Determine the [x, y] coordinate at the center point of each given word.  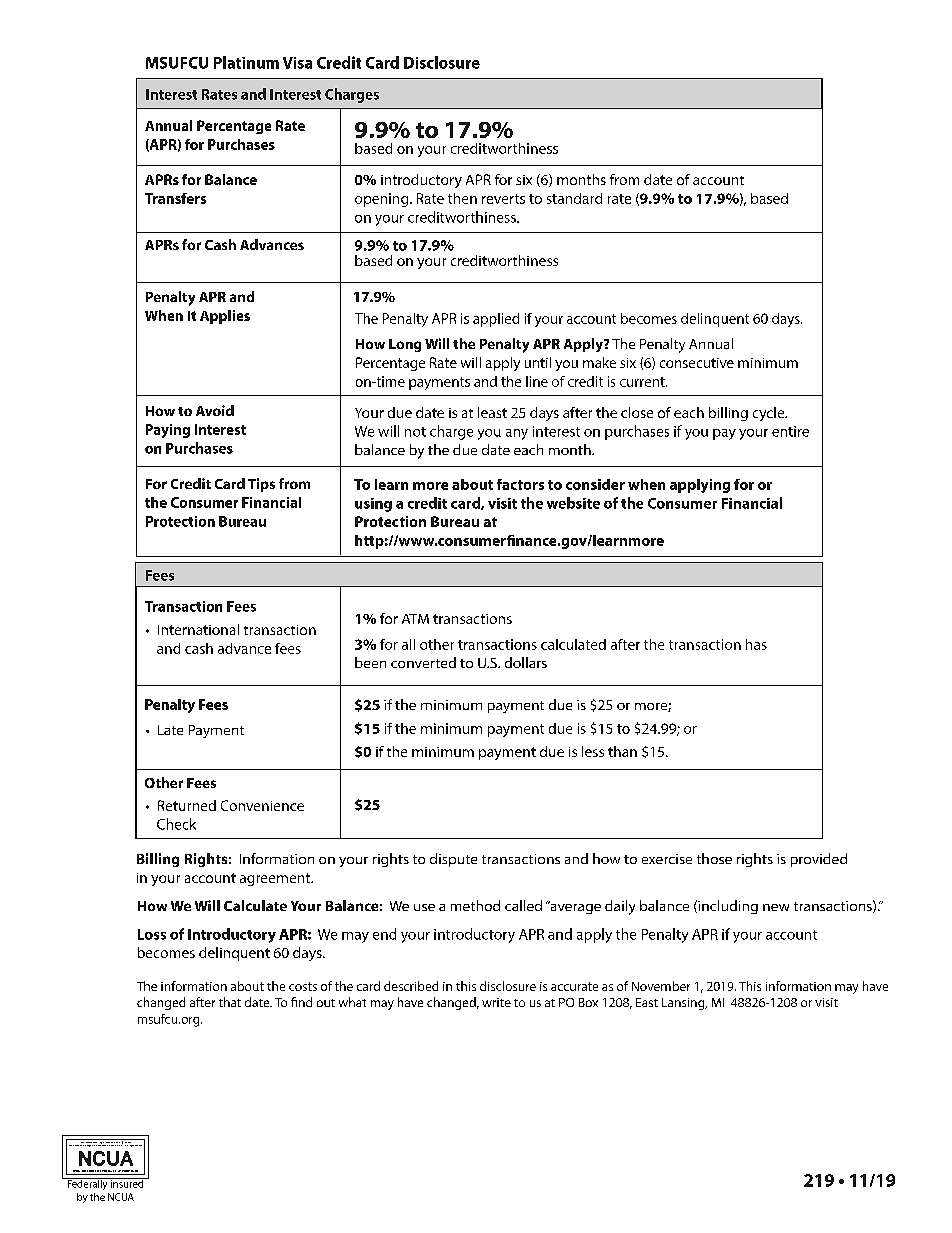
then [462, 198]
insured [127, 1183]
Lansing [684, 1004]
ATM [415, 619]
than [622, 751]
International [198, 629]
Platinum [246, 62]
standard [574, 198]
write [496, 1002]
